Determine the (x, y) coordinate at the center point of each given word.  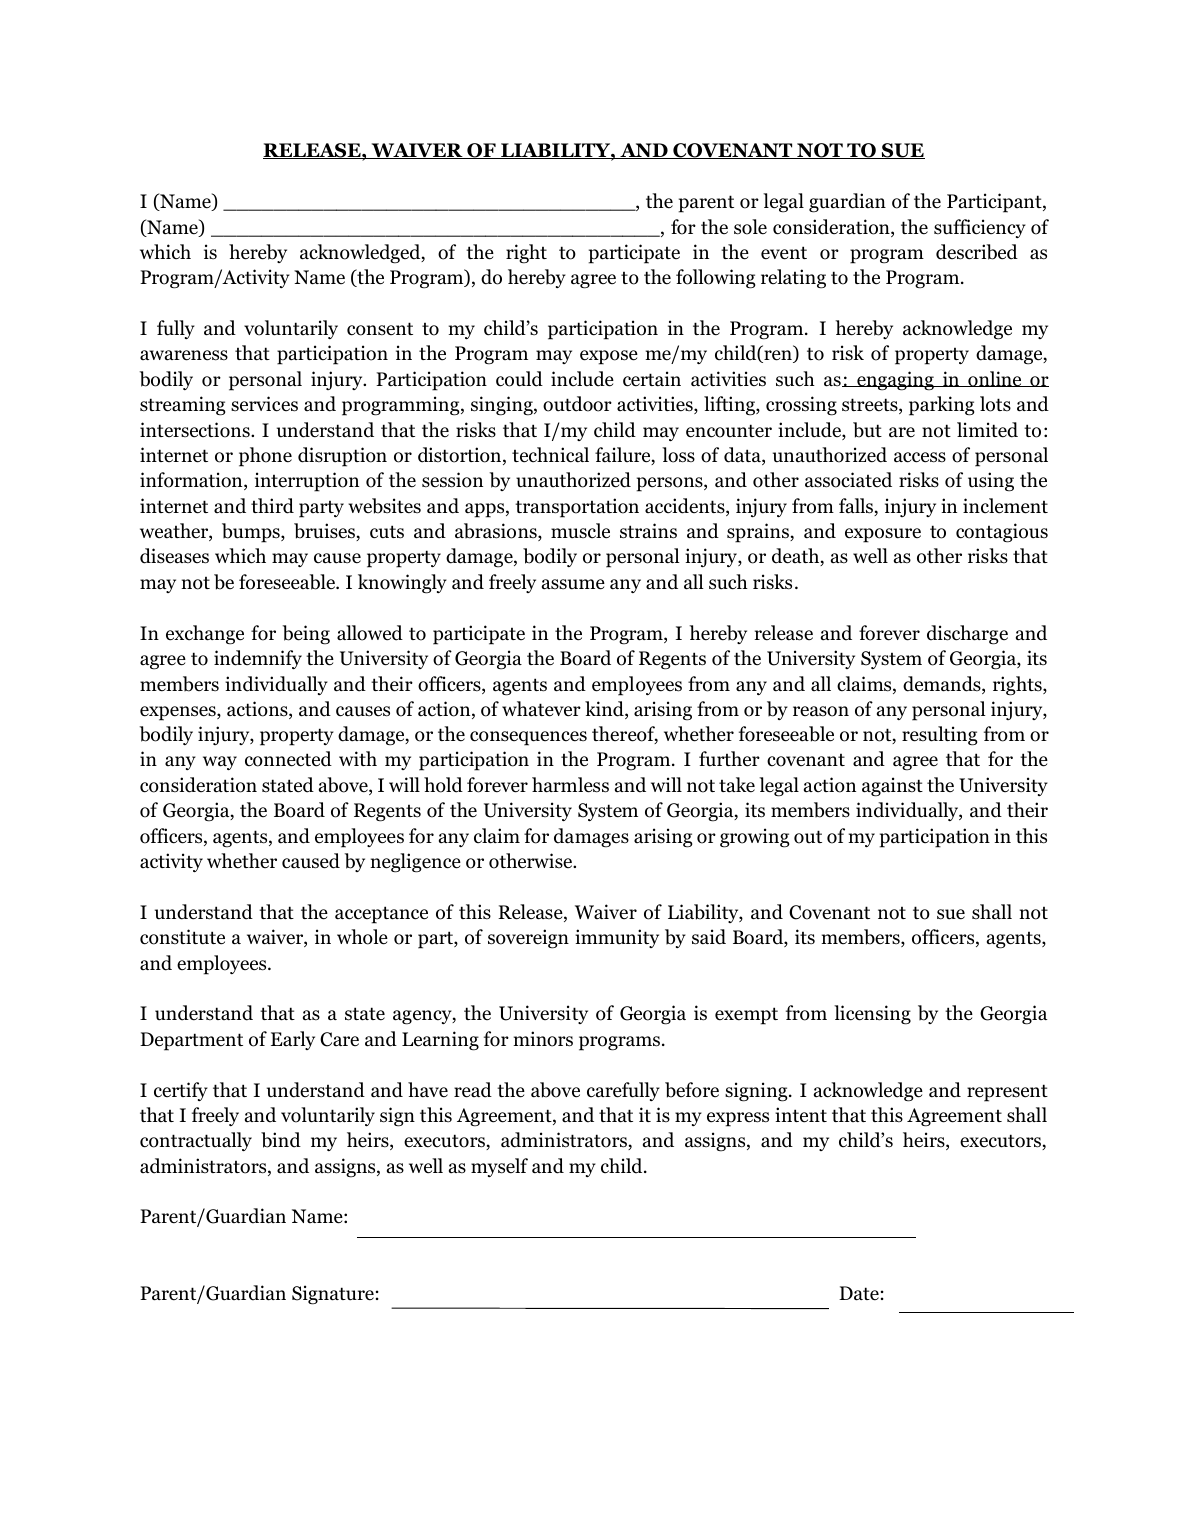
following (715, 279)
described (977, 252)
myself (499, 1167)
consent (380, 329)
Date (859, 1293)
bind (281, 1140)
